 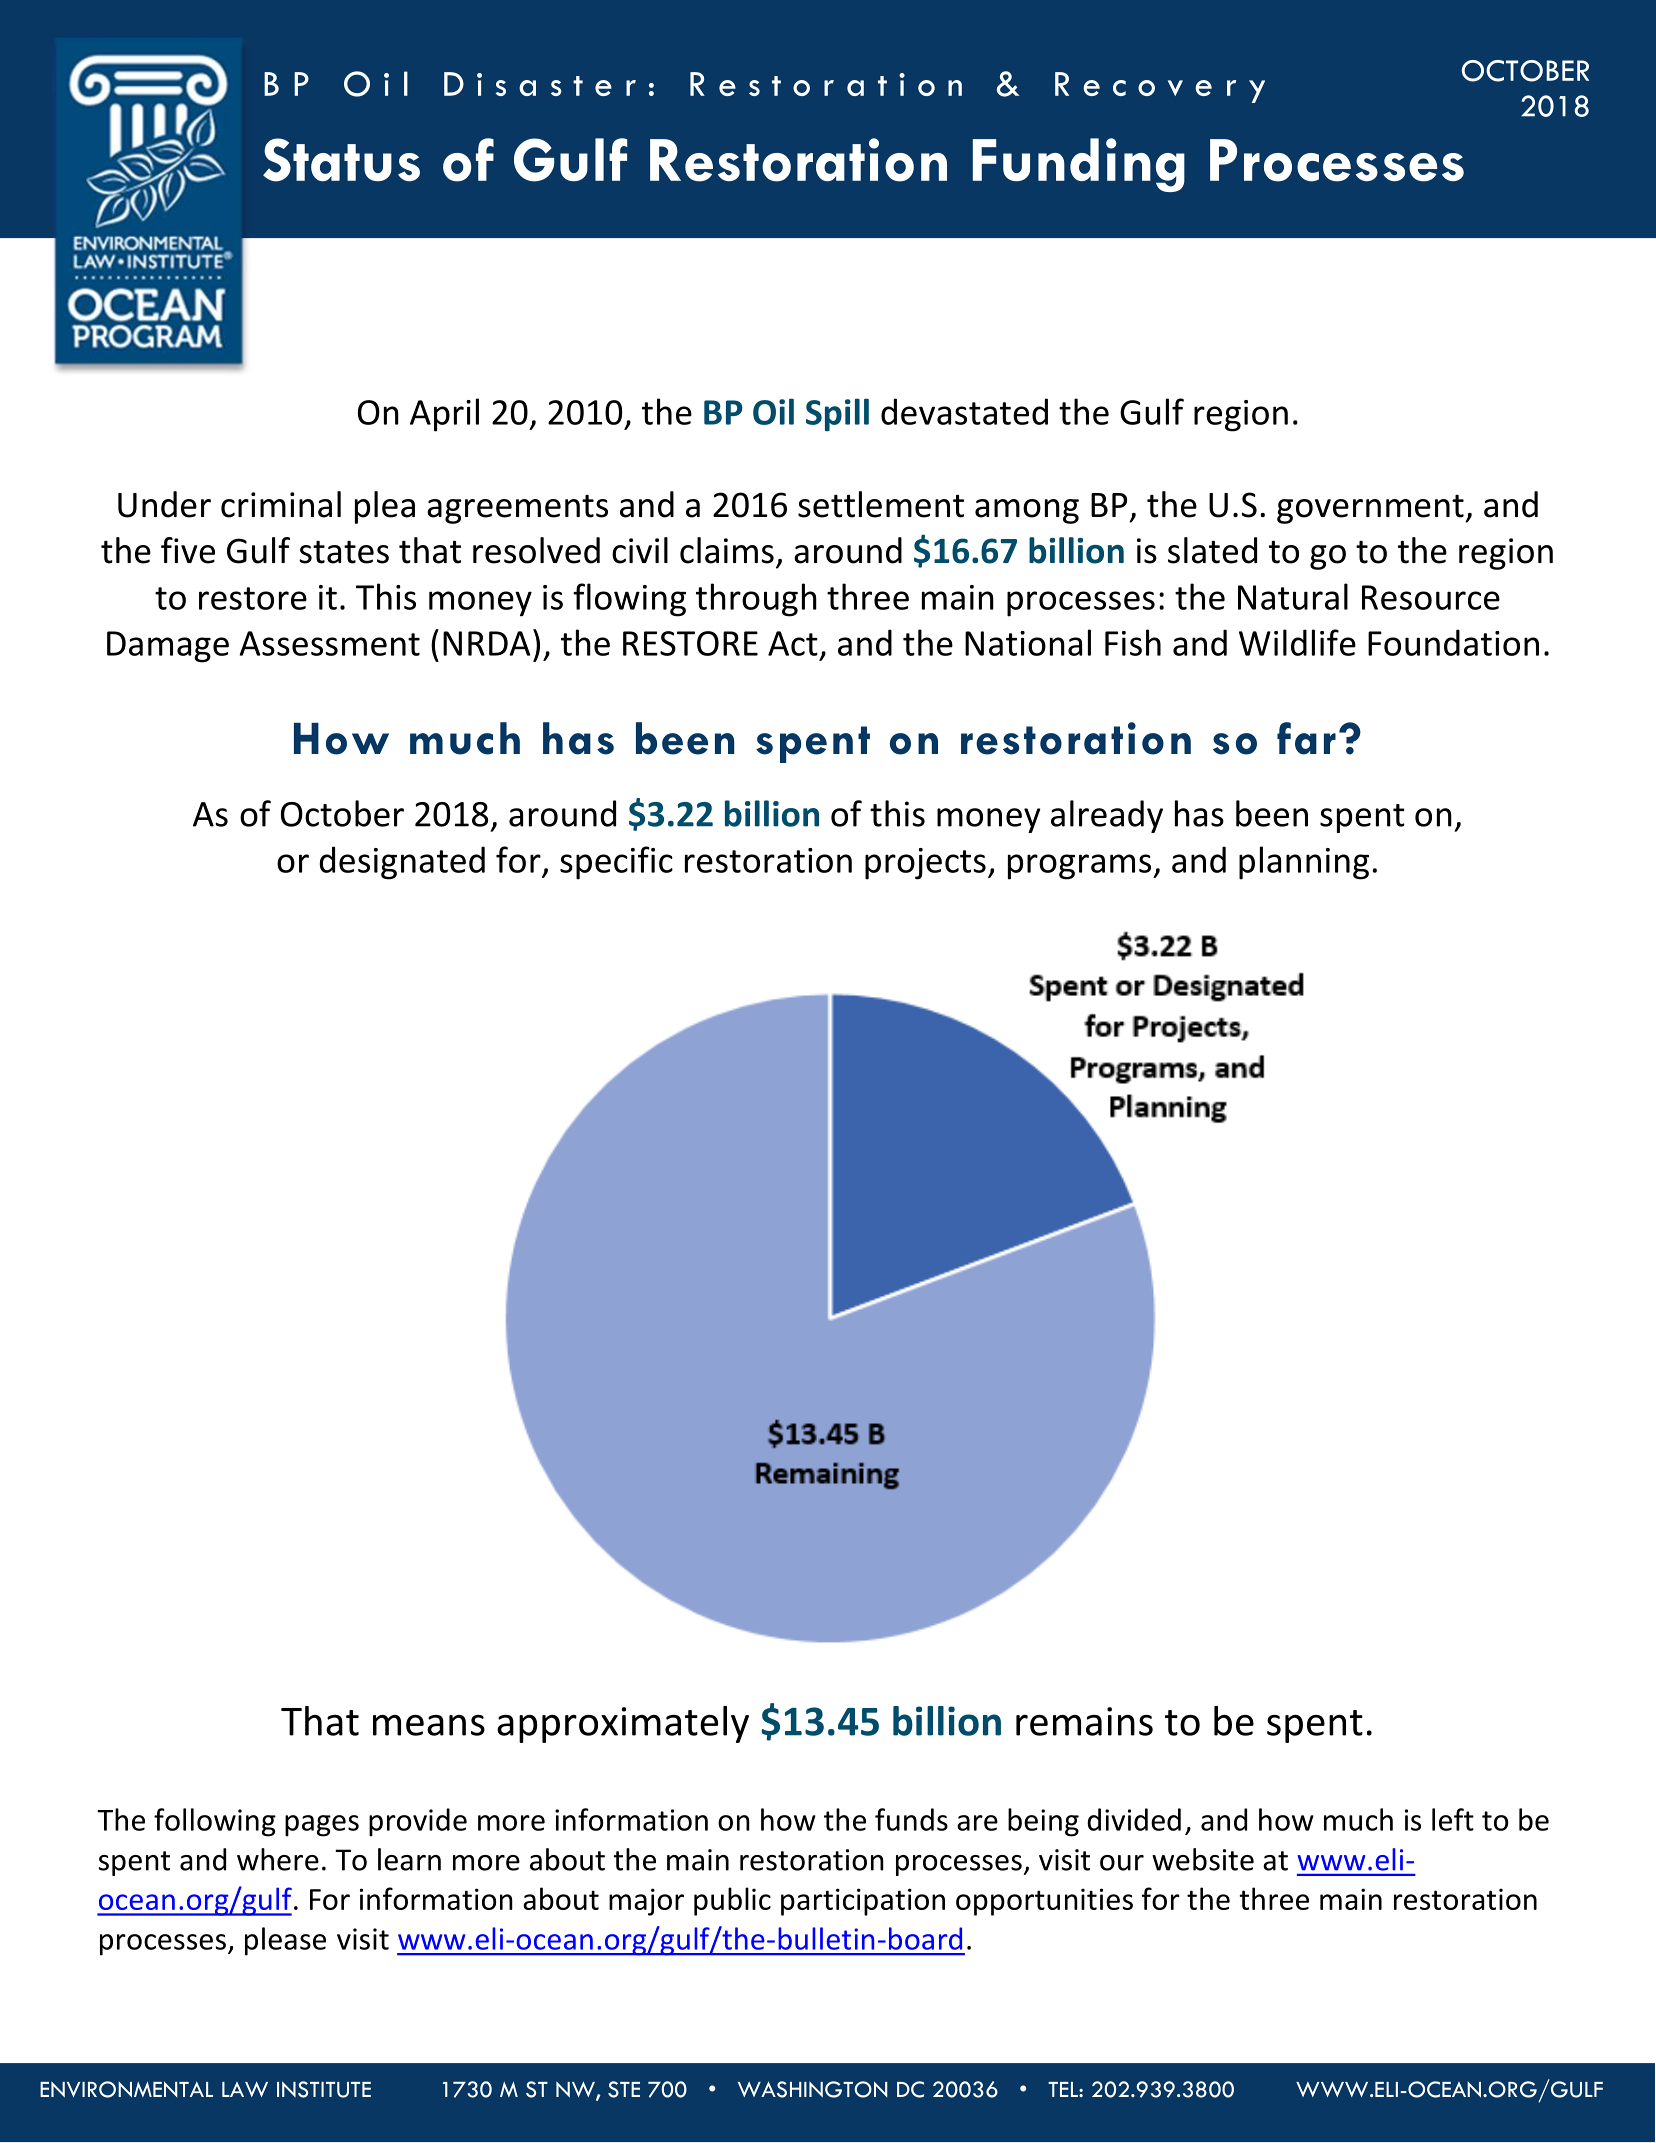 I want to click on approximately, so click(x=623, y=1724).
